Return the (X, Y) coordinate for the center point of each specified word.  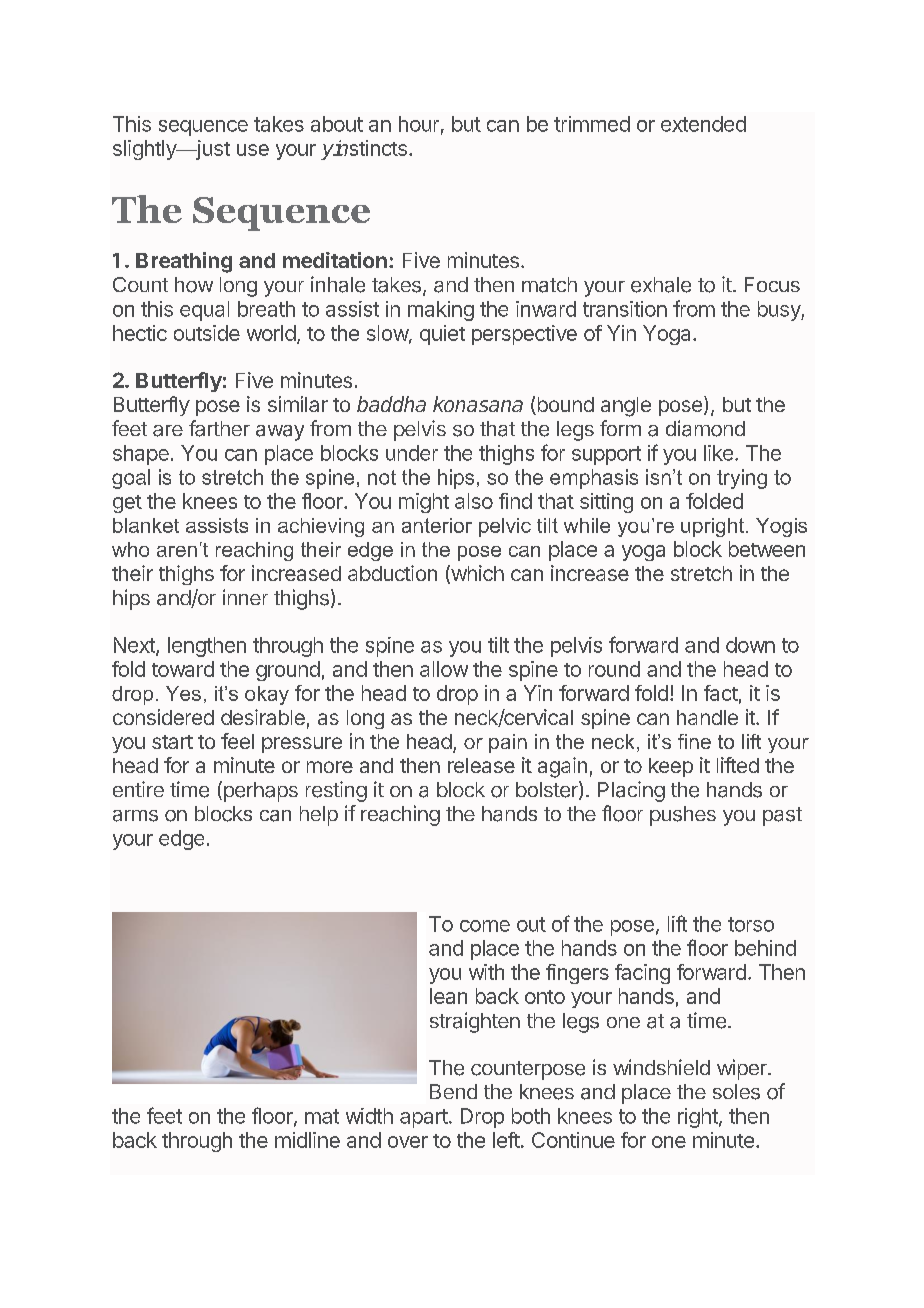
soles (736, 1092)
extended (703, 124)
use (253, 150)
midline (307, 1140)
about (337, 124)
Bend (453, 1091)
